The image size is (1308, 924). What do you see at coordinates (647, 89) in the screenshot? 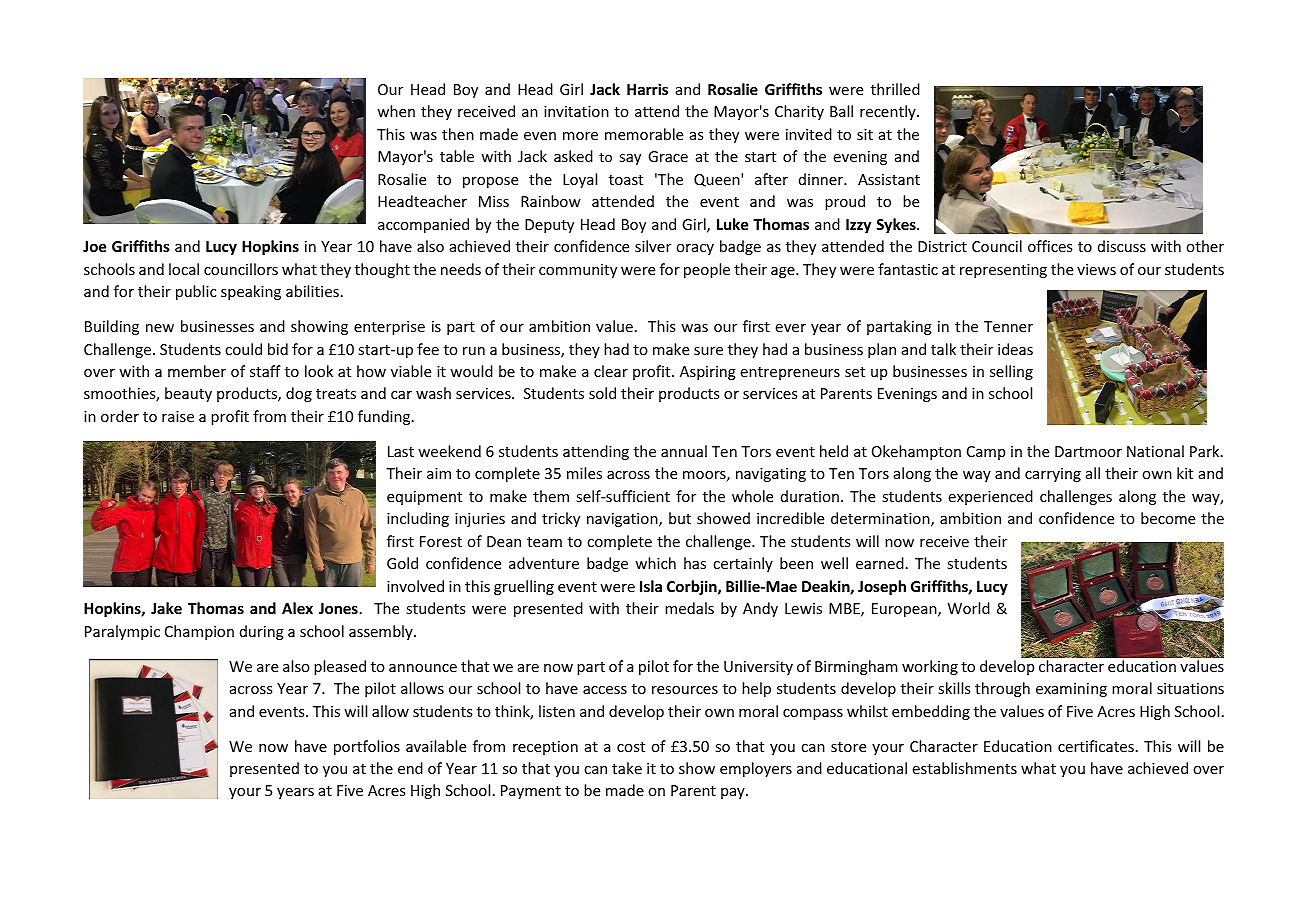
I see `Harris` at bounding box center [647, 89].
